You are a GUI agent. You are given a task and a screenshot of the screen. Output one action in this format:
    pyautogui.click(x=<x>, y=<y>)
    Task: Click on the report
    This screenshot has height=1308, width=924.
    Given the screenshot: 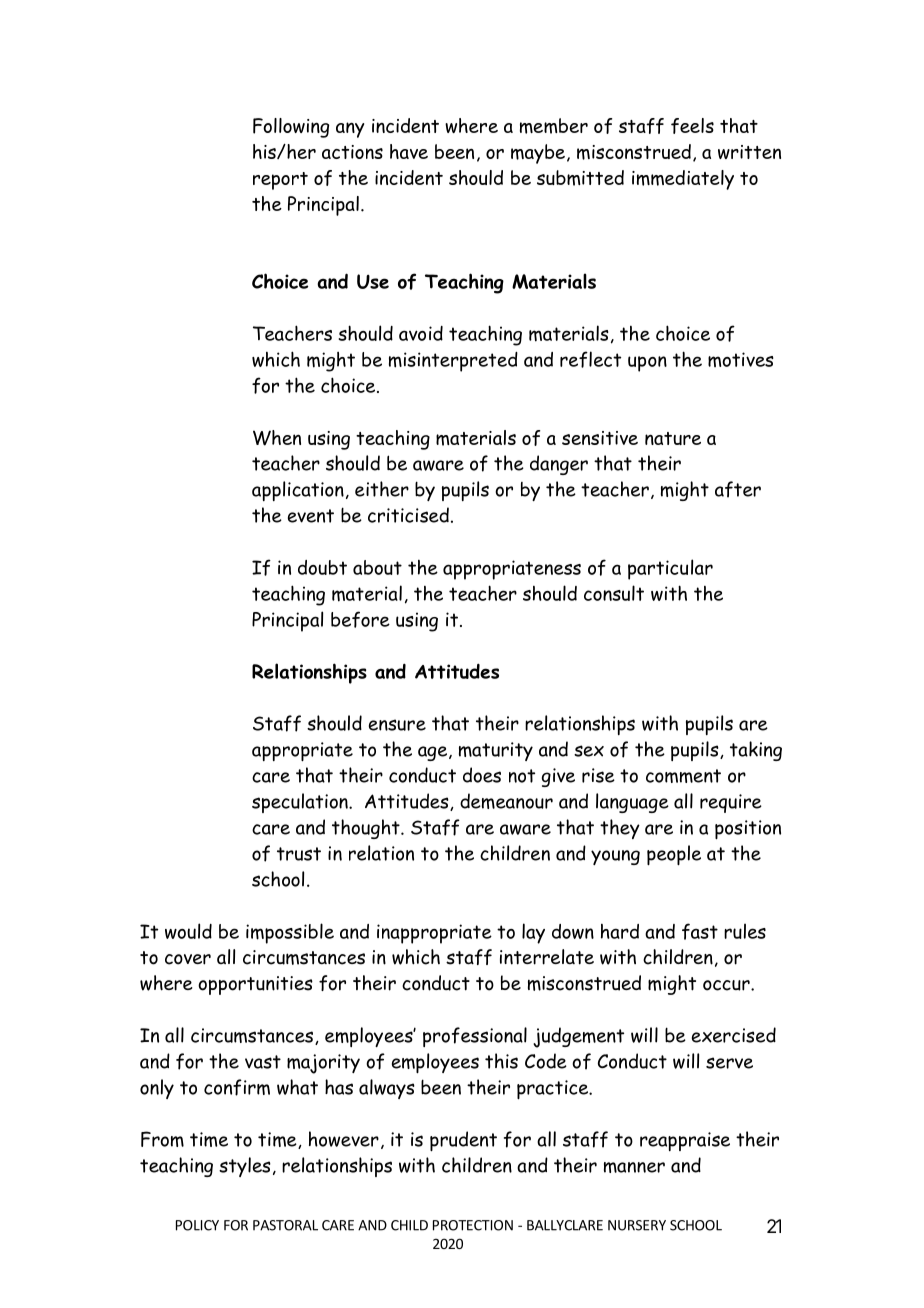 What is the action you would take?
    pyautogui.click(x=280, y=181)
